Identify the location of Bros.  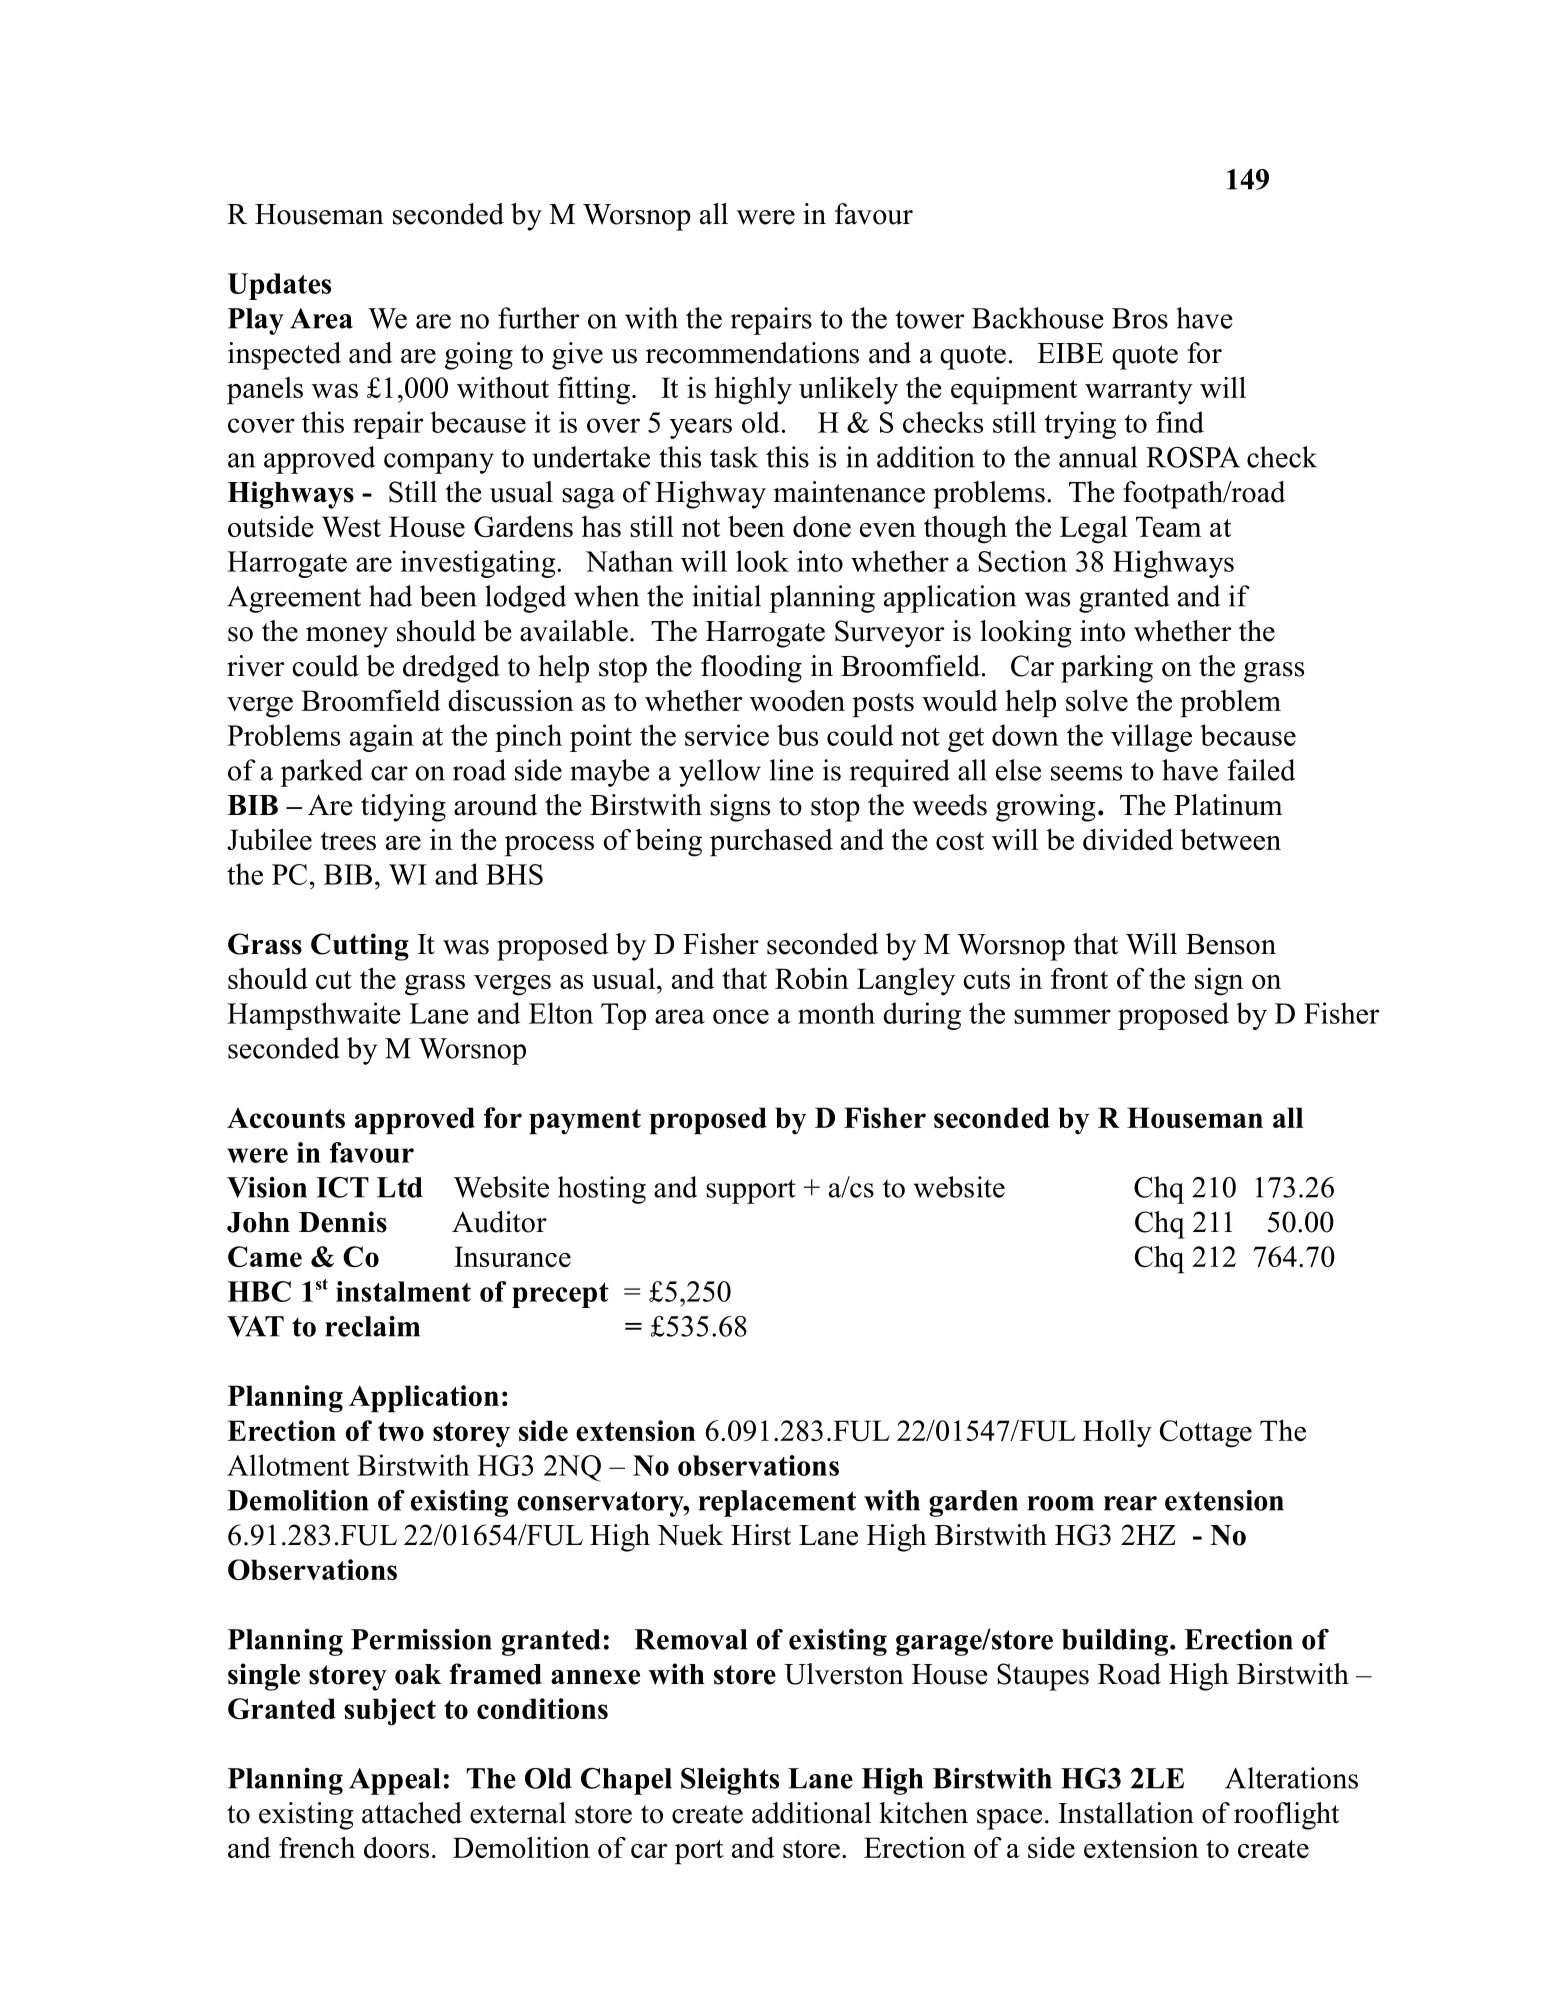
(1140, 318).
